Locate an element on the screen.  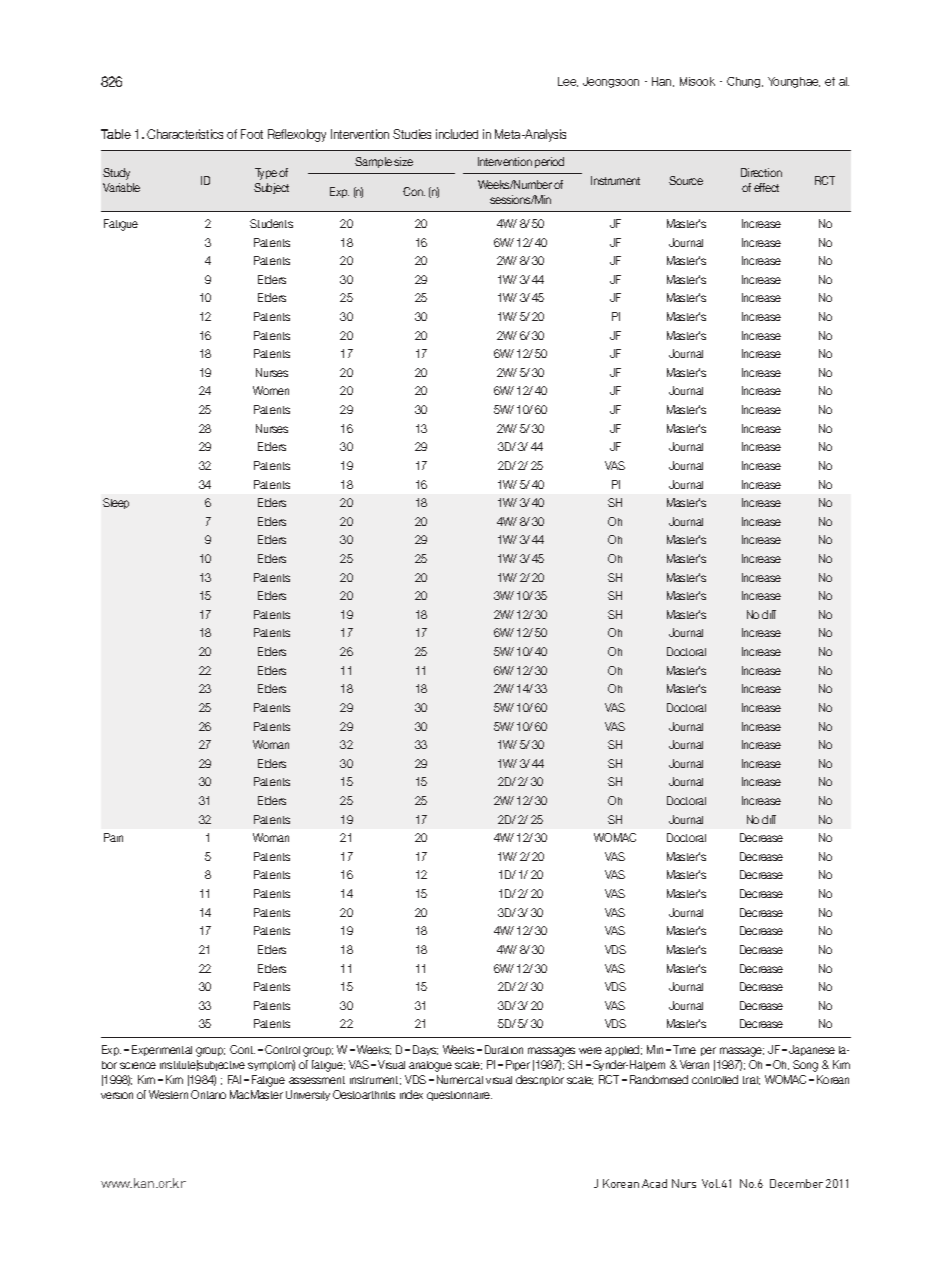
Women is located at coordinates (271, 390).
